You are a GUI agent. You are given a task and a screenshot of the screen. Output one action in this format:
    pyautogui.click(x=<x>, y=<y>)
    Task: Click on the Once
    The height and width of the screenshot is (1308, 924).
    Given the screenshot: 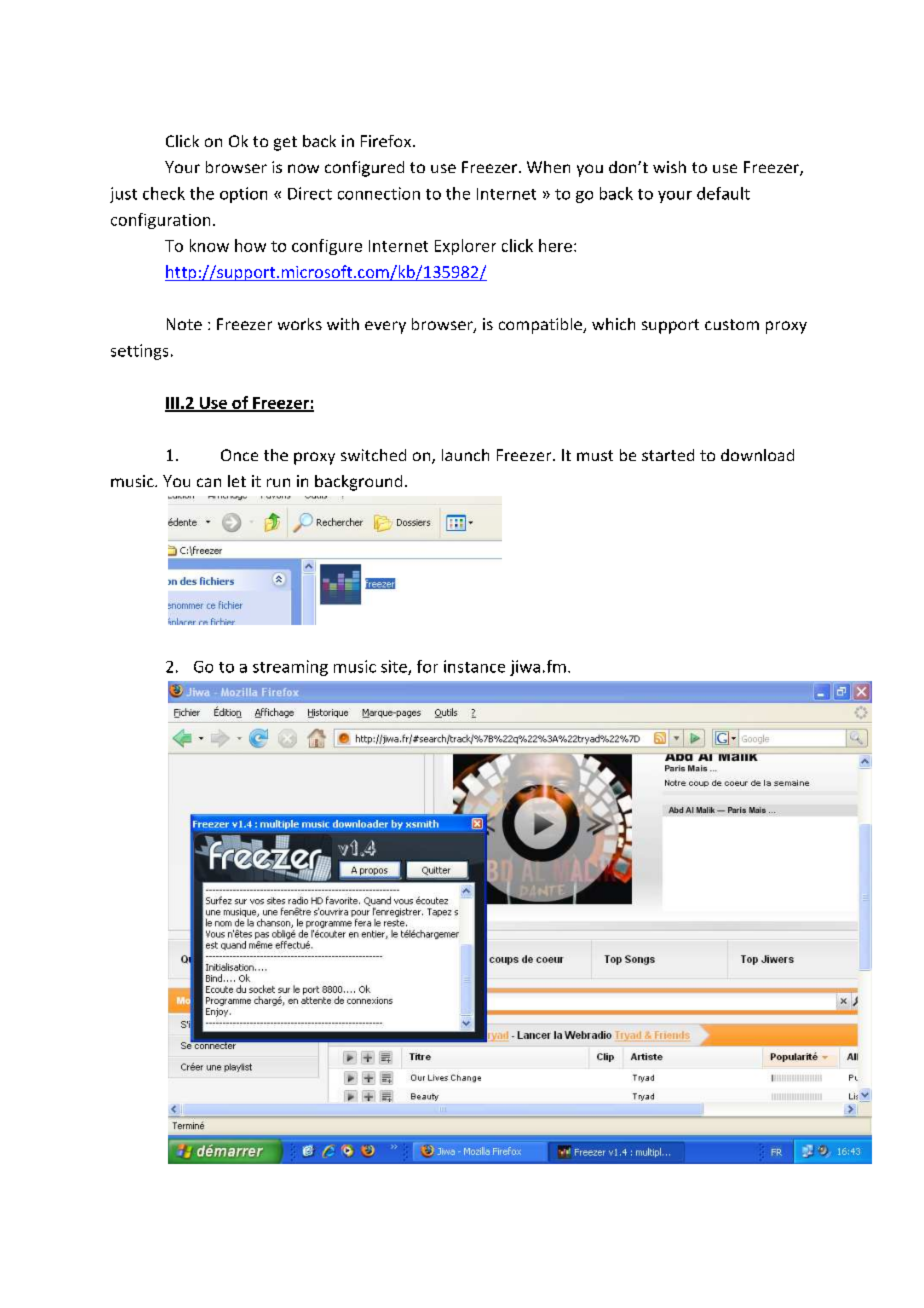 What is the action you would take?
    pyautogui.click(x=239, y=455)
